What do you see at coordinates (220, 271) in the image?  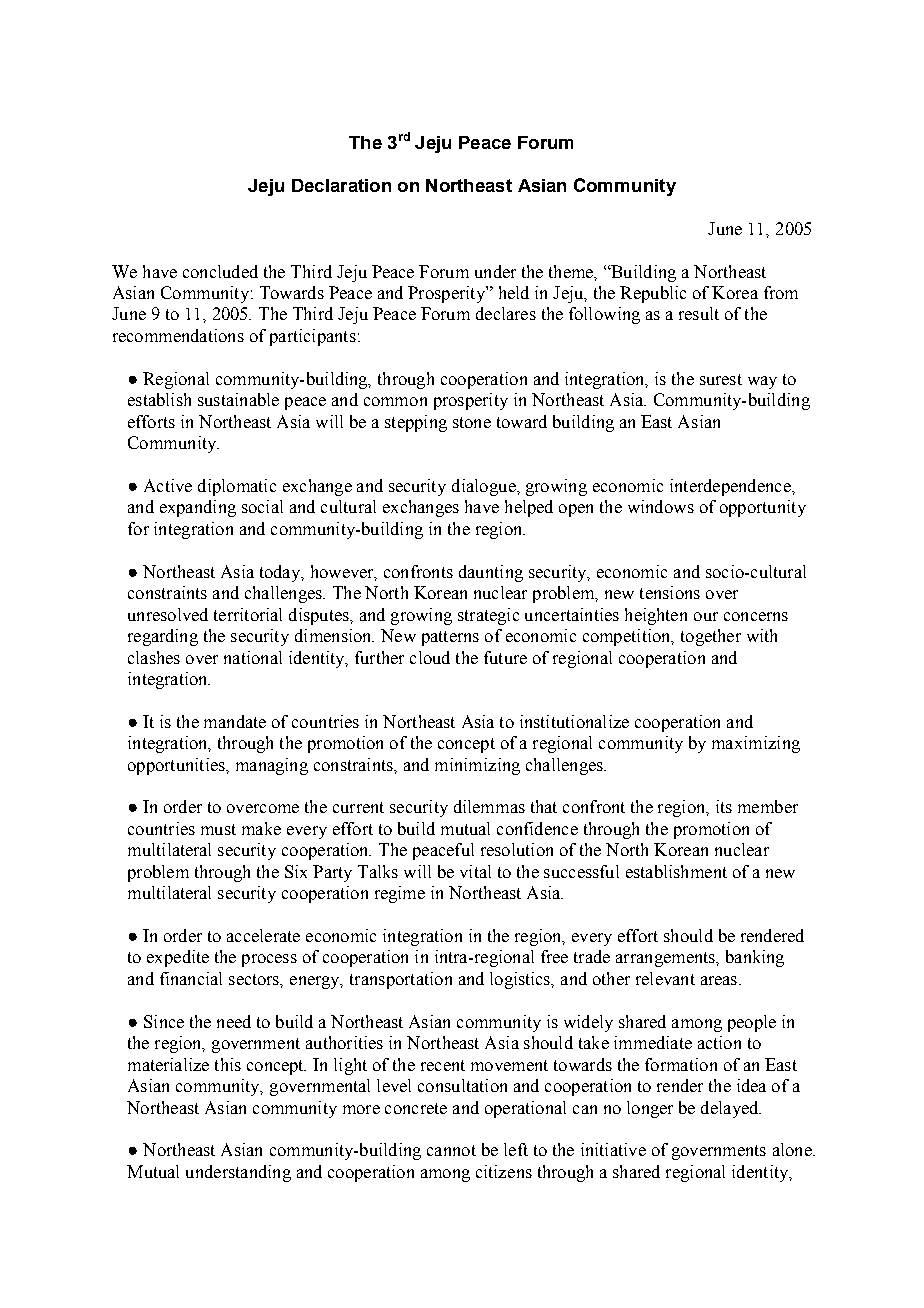 I see `concluded` at bounding box center [220, 271].
